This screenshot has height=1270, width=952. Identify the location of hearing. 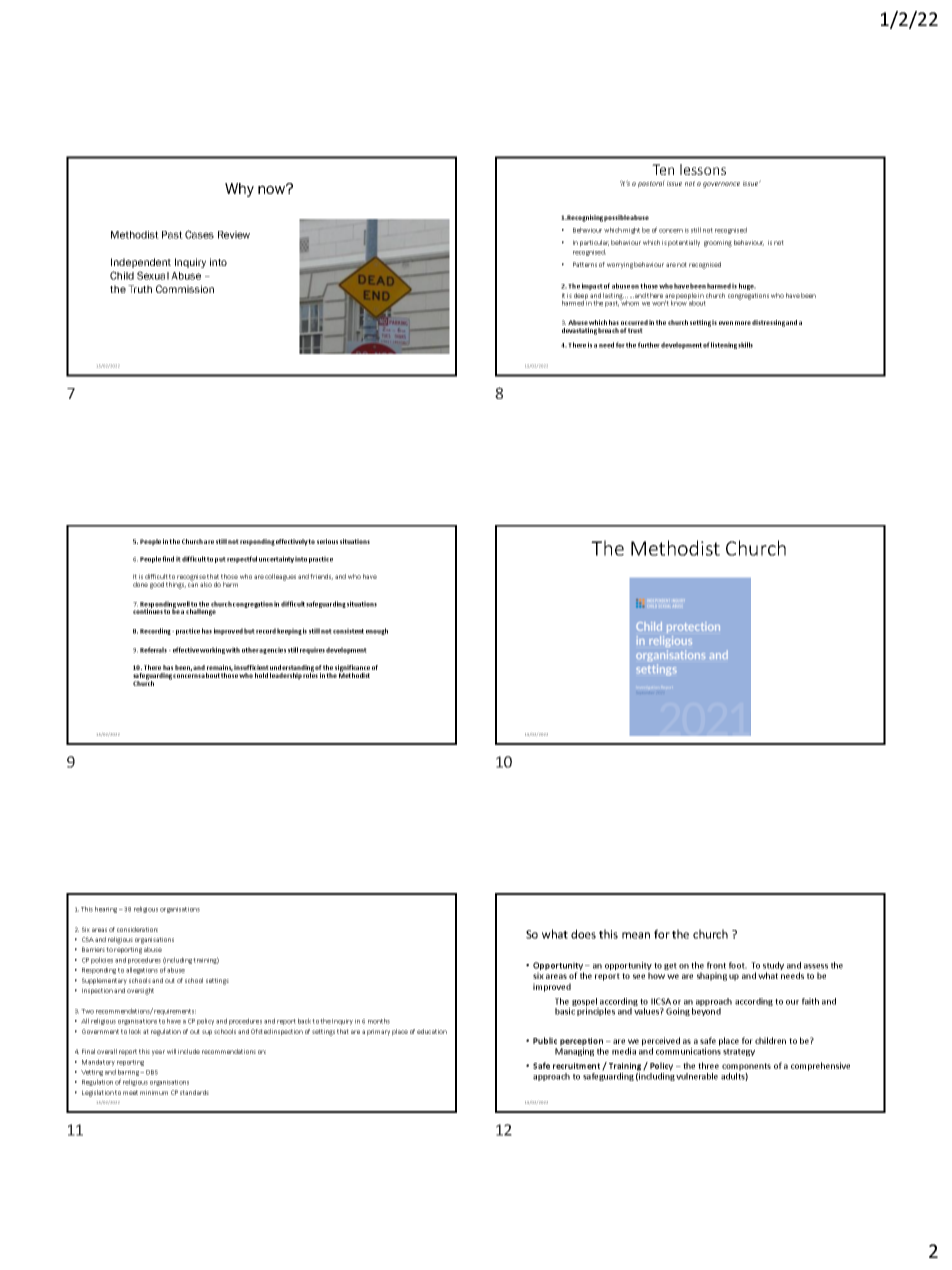
(107, 909).
